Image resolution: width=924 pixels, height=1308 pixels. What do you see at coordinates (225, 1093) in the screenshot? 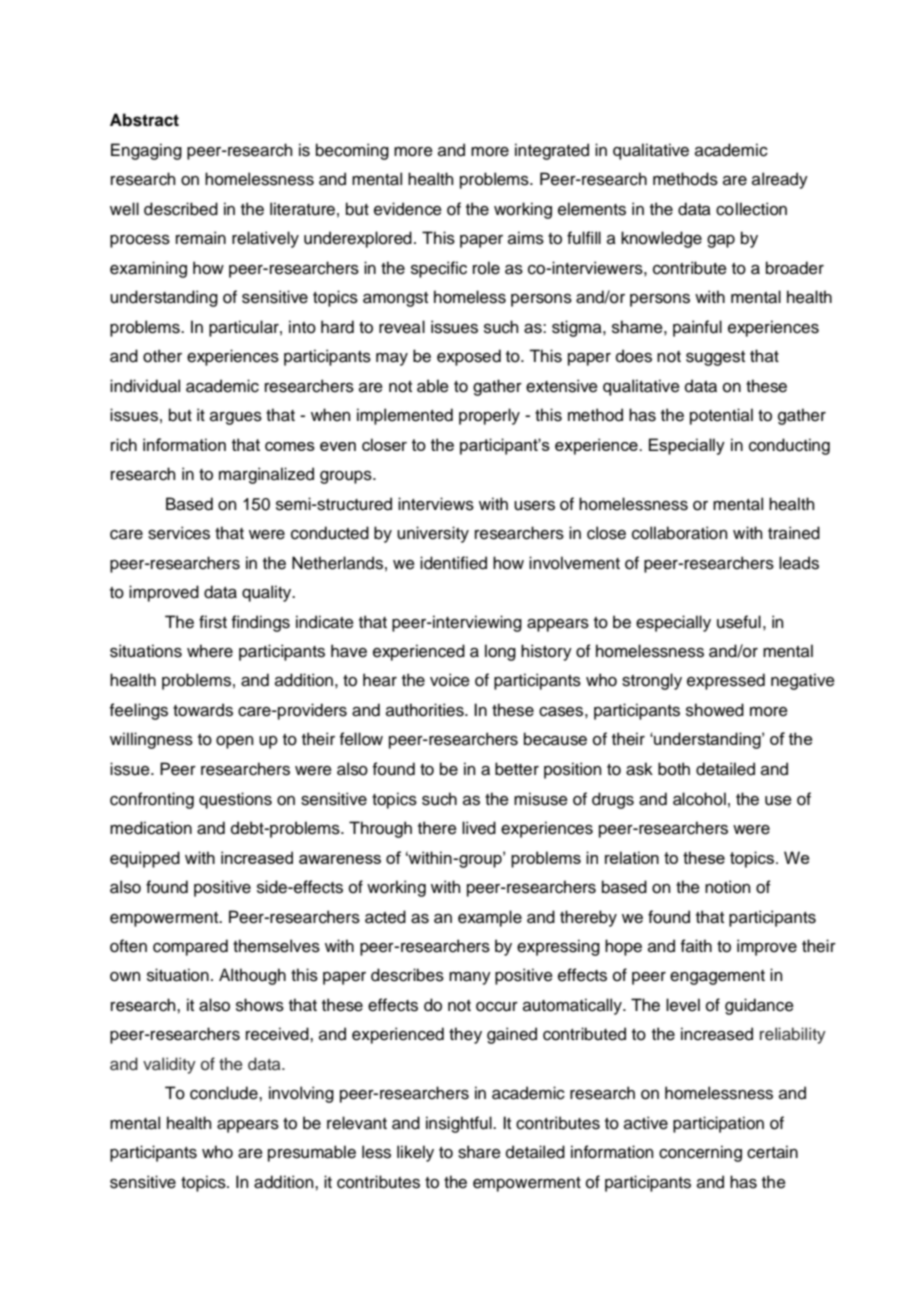
I see `conclude` at bounding box center [225, 1093].
